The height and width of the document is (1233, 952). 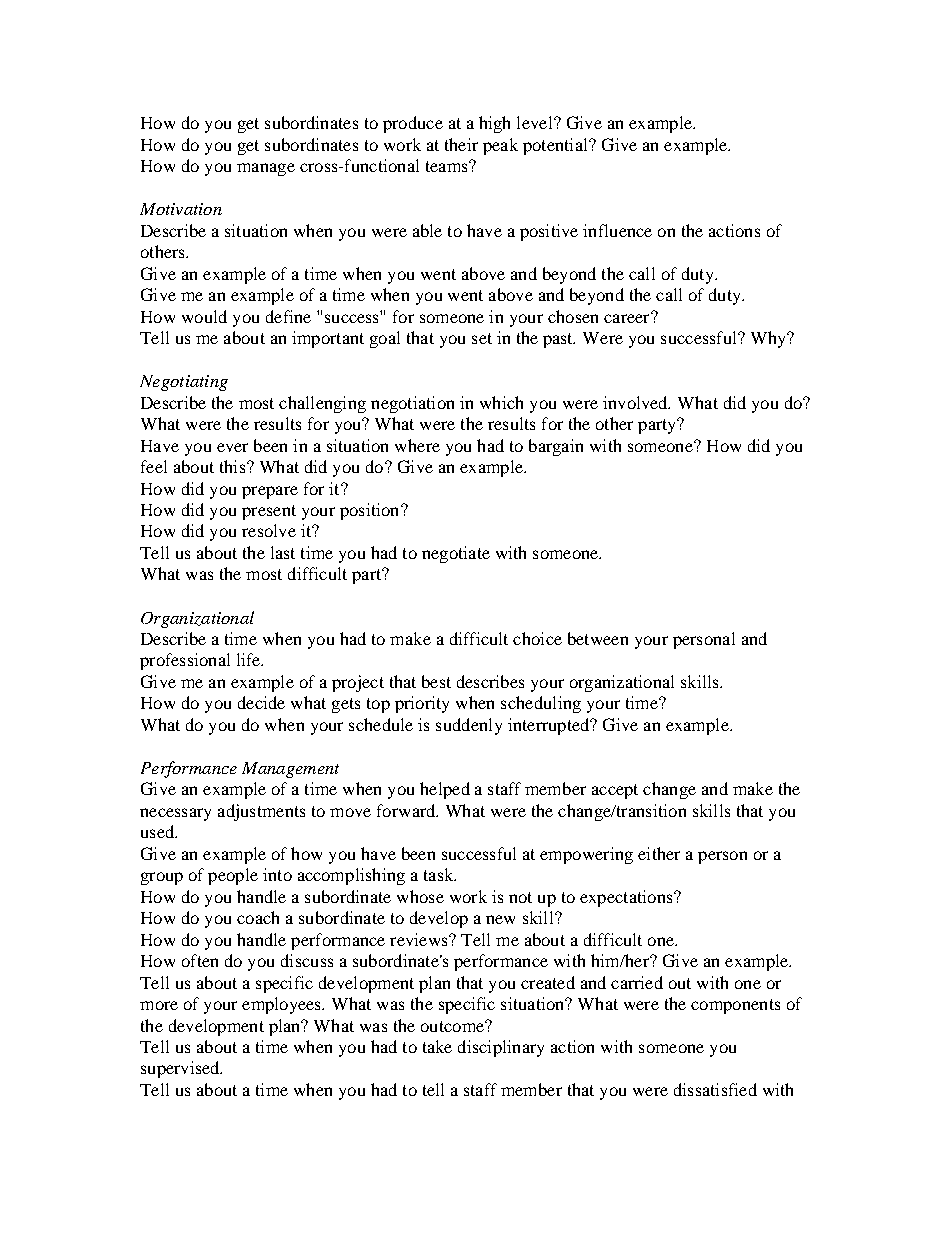 I want to click on adjustments, so click(x=261, y=812).
